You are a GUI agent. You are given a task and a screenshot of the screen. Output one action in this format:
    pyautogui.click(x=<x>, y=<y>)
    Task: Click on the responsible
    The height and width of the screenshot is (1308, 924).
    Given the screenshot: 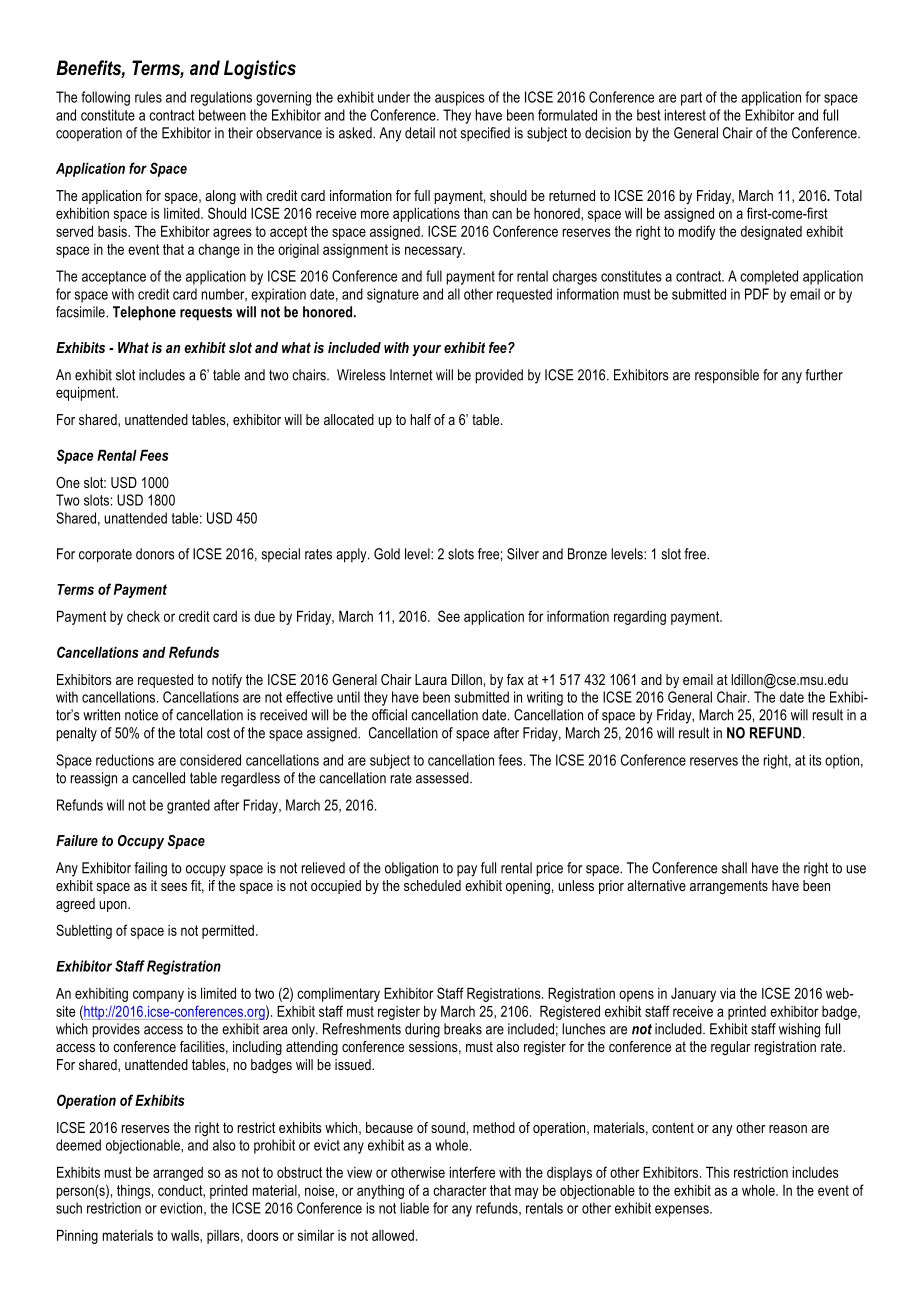 What is the action you would take?
    pyautogui.click(x=727, y=376)
